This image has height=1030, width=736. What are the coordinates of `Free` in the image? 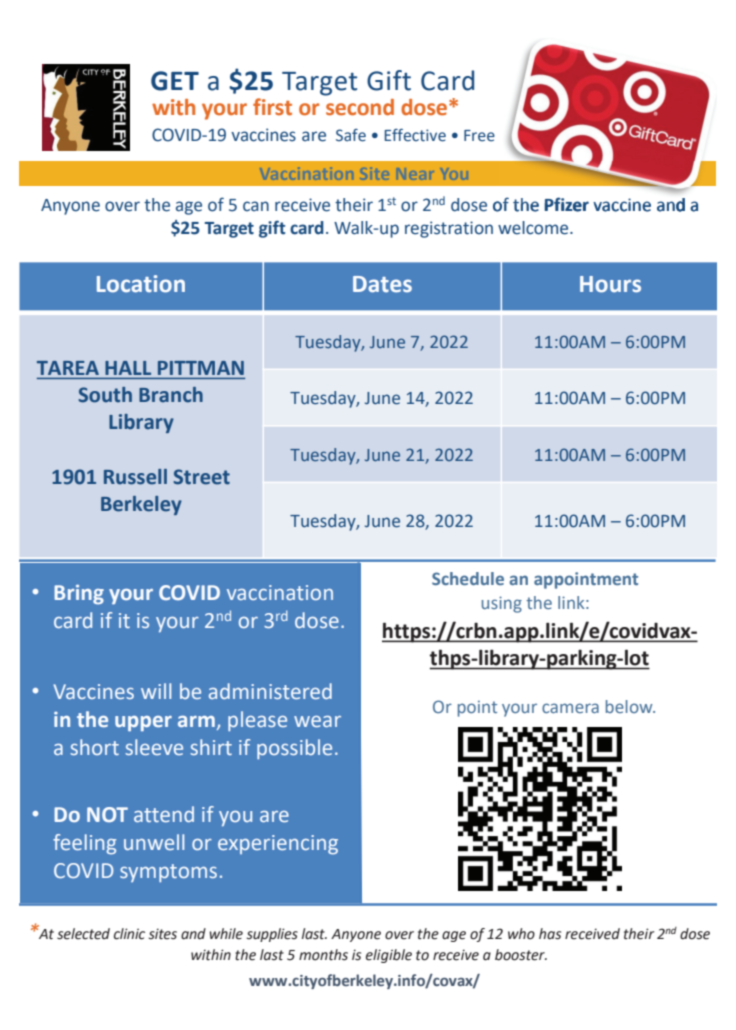 It's located at (479, 136).
